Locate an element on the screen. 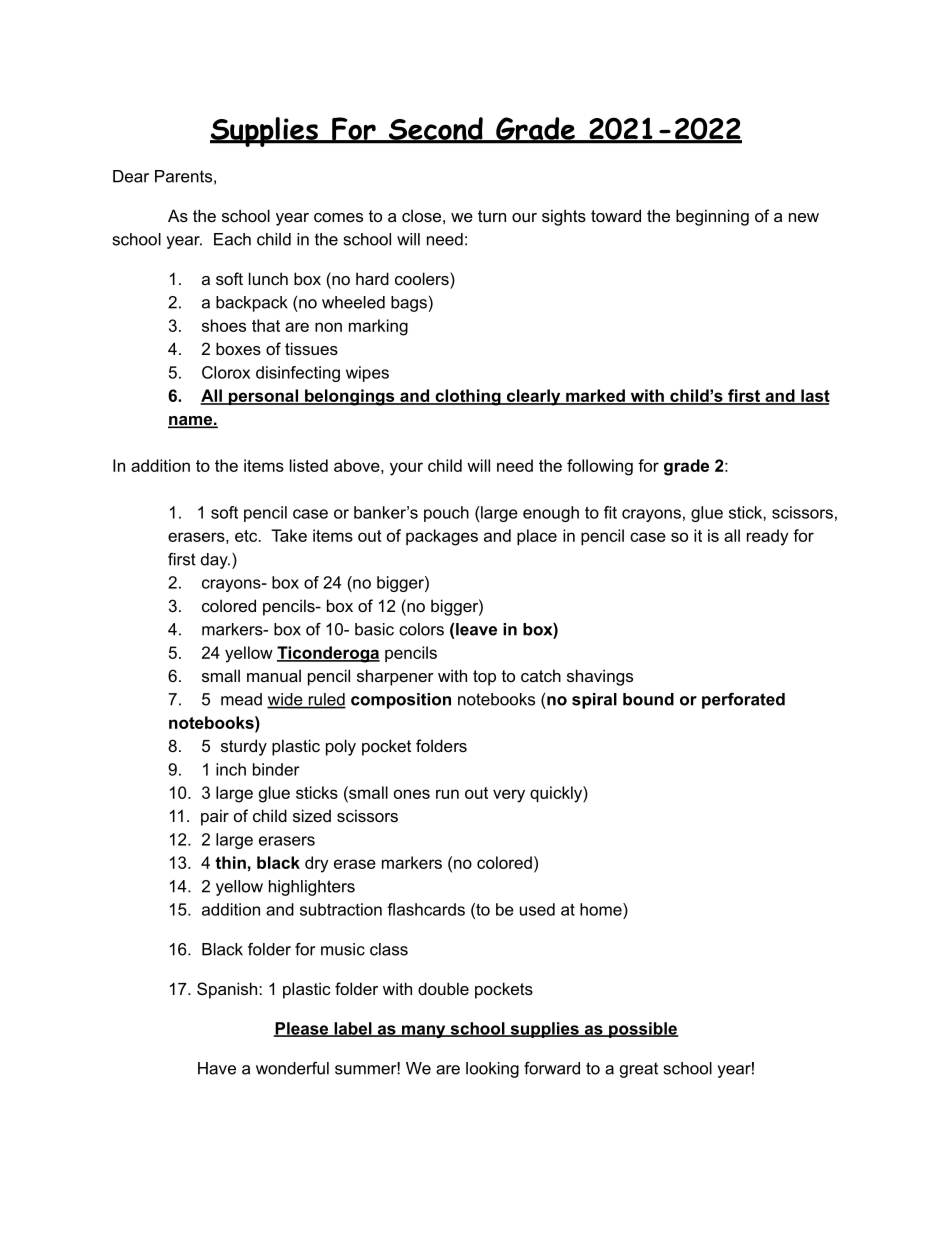 The image size is (952, 1233). run is located at coordinates (447, 794).
